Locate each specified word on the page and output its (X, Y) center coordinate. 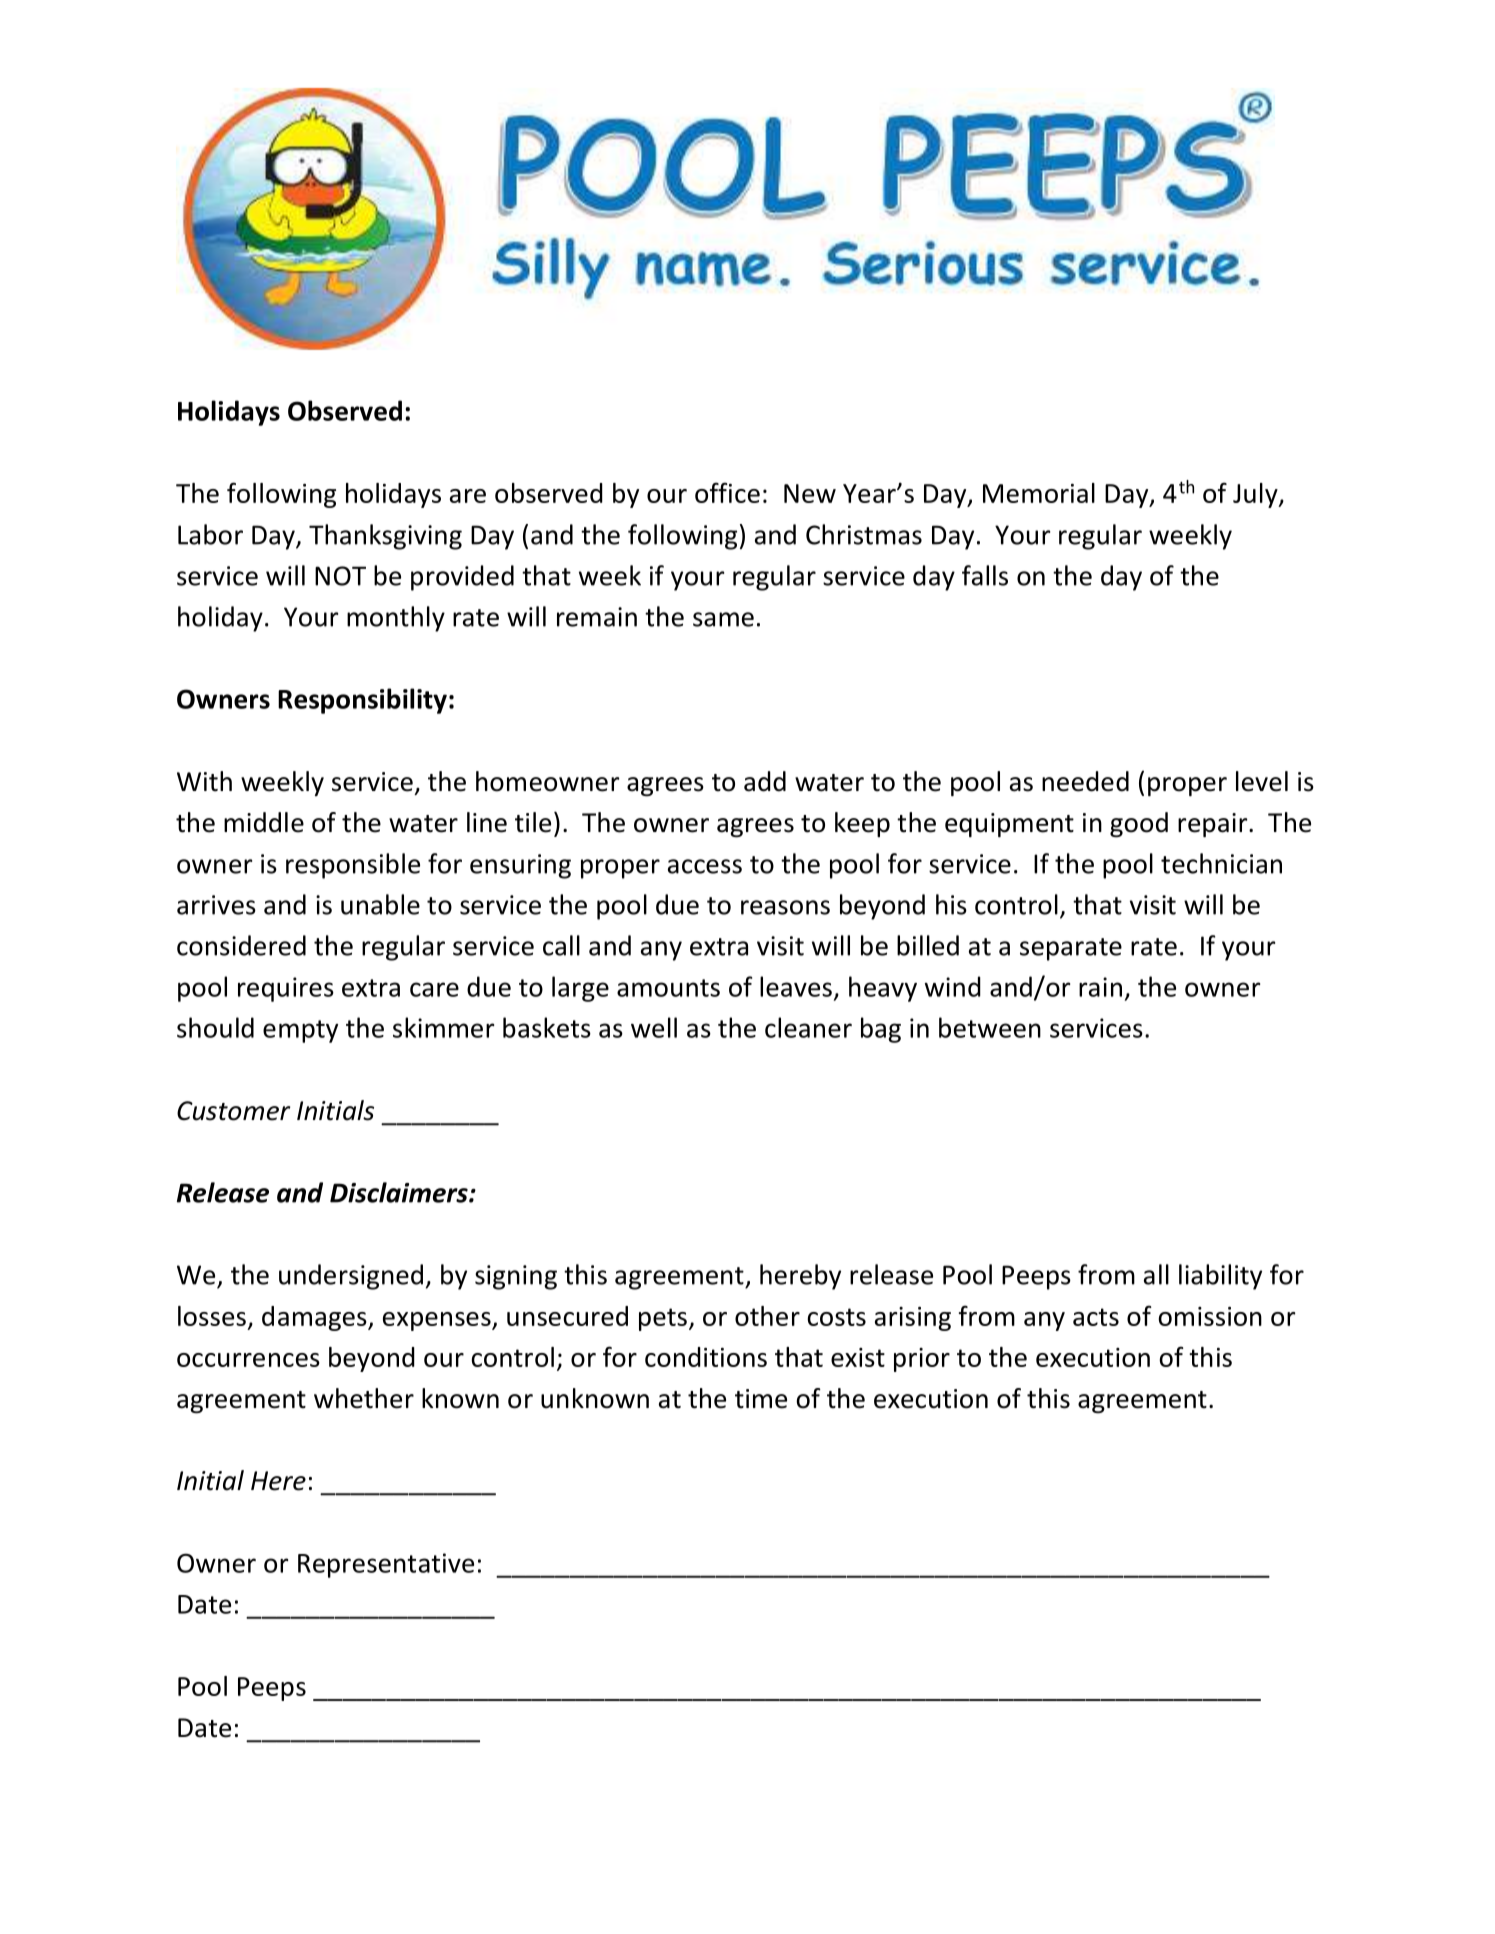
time (761, 1399)
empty (300, 1031)
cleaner (808, 1027)
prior (922, 1360)
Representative (386, 1565)
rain (1100, 987)
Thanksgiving (385, 537)
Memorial (1039, 493)
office (727, 492)
